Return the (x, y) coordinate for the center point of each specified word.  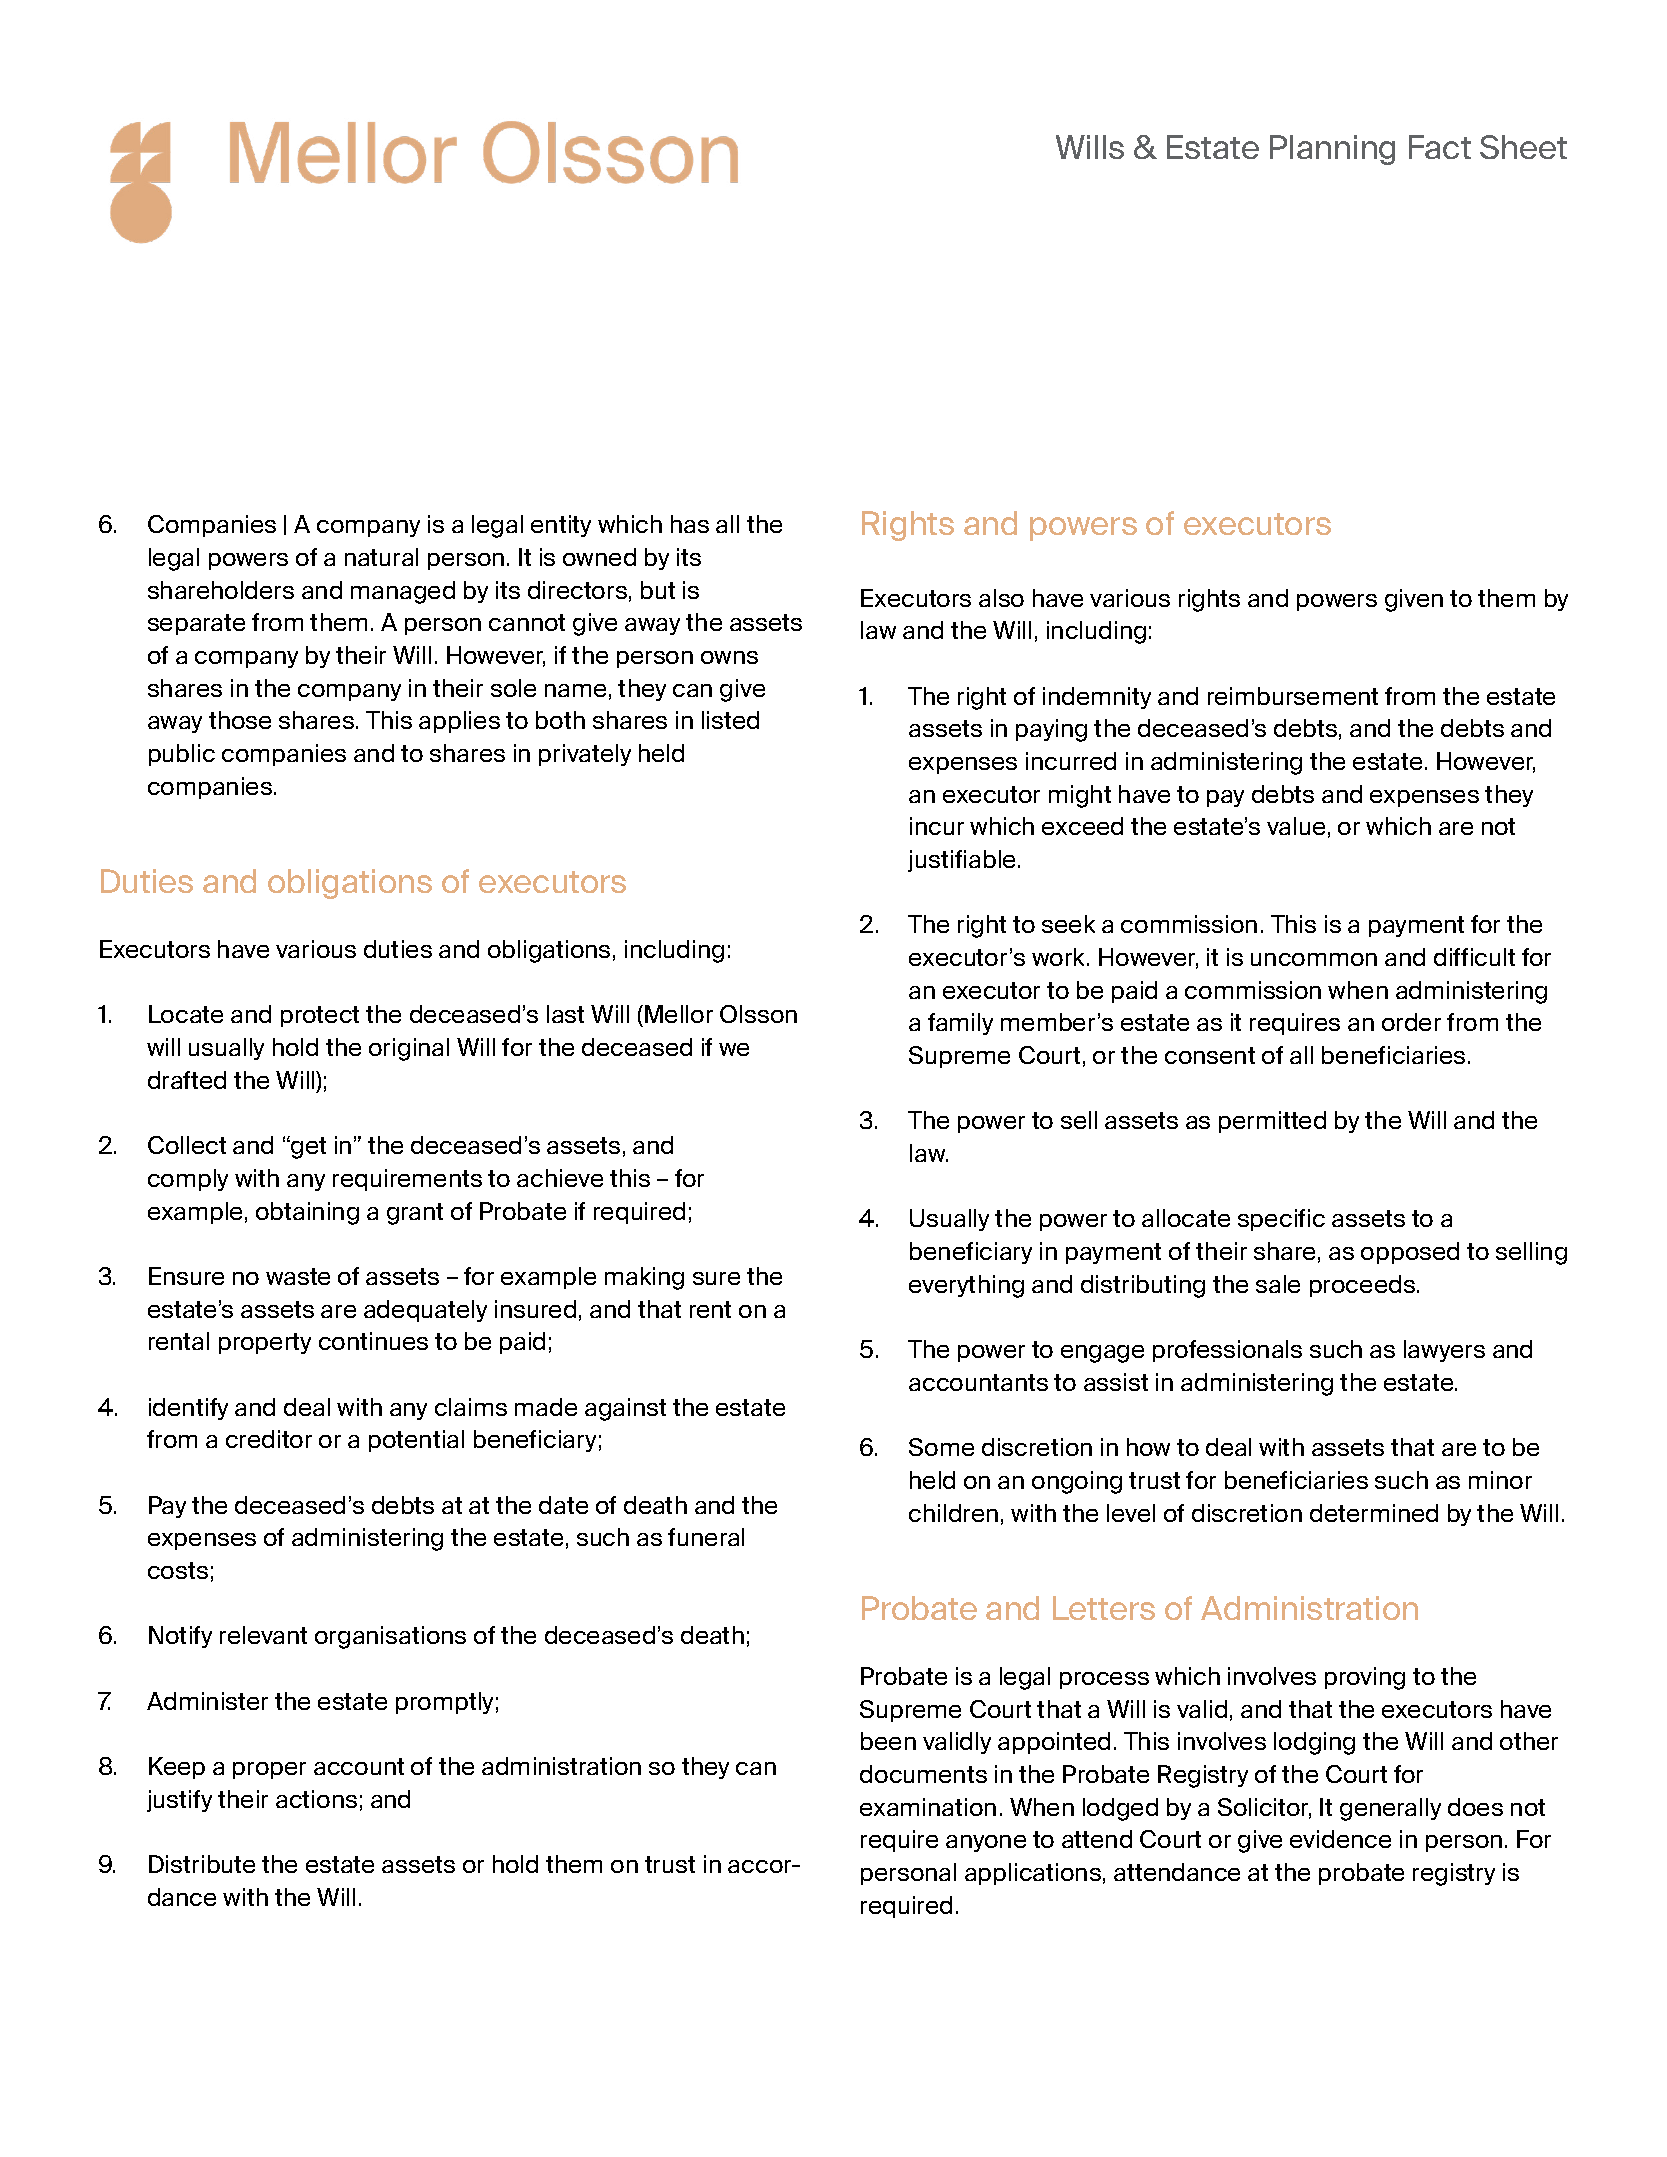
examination (928, 1807)
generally (1390, 1809)
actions (316, 1799)
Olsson (758, 1014)
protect (320, 1016)
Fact (1440, 147)
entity (561, 526)
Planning (1332, 150)
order (1411, 1022)
